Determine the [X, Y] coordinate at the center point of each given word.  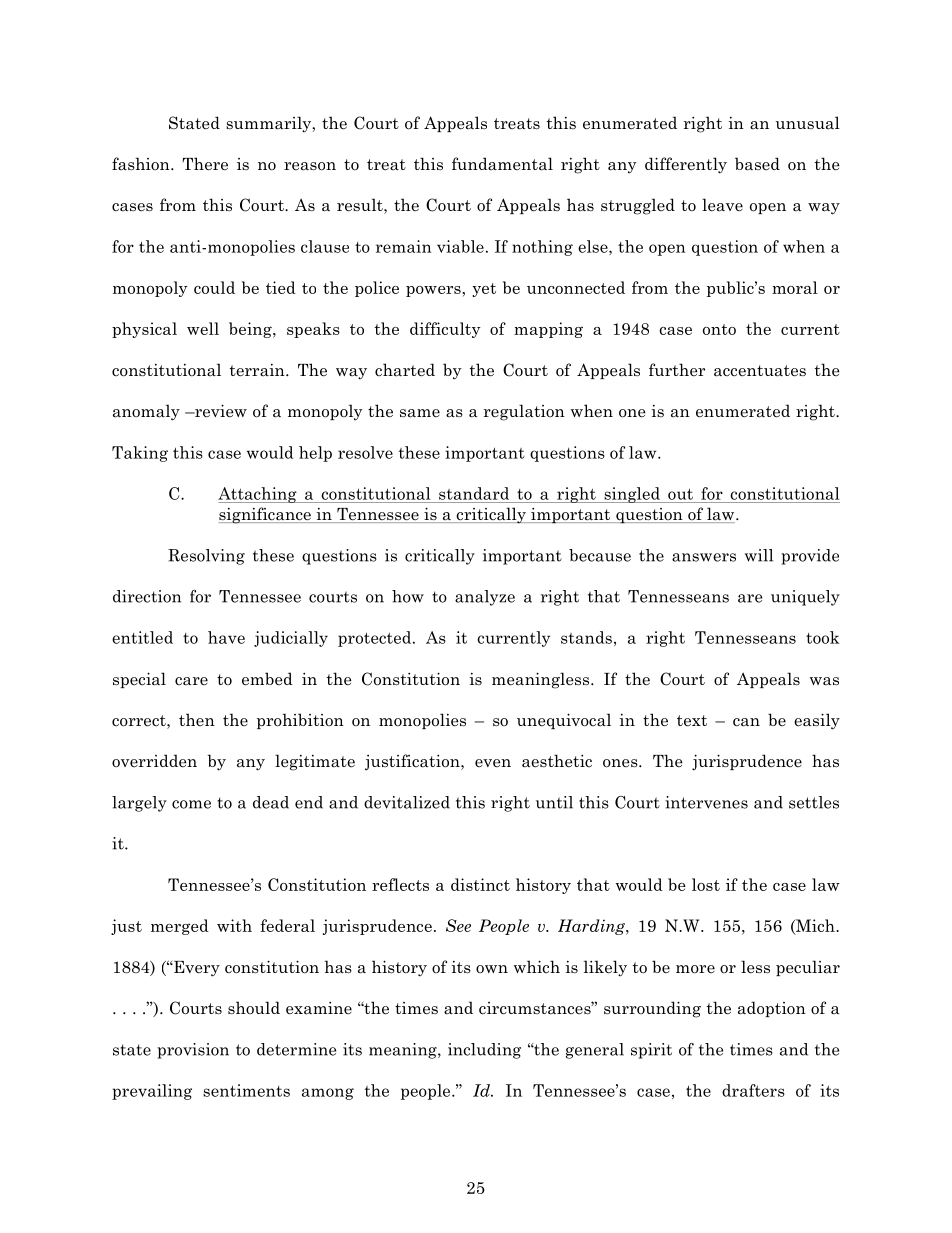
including [484, 1051]
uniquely [805, 598]
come [191, 804]
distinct [480, 884]
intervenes [706, 802]
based [757, 164]
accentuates [760, 371]
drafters [753, 1090]
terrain [258, 370]
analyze [485, 598]
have [226, 637]
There [205, 164]
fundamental [502, 164]
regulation [524, 412]
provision [193, 1051]
